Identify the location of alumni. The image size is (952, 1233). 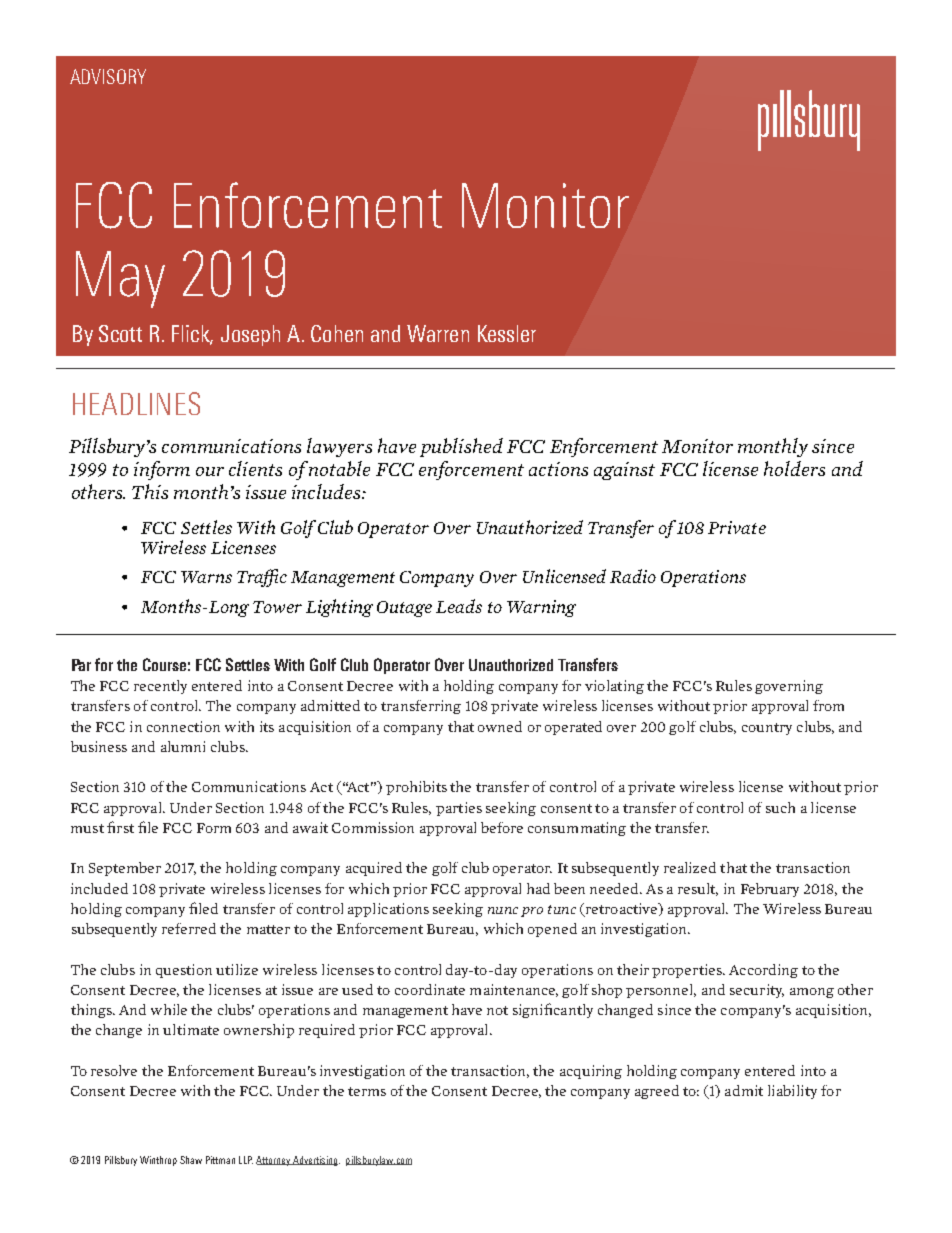
(183, 746).
